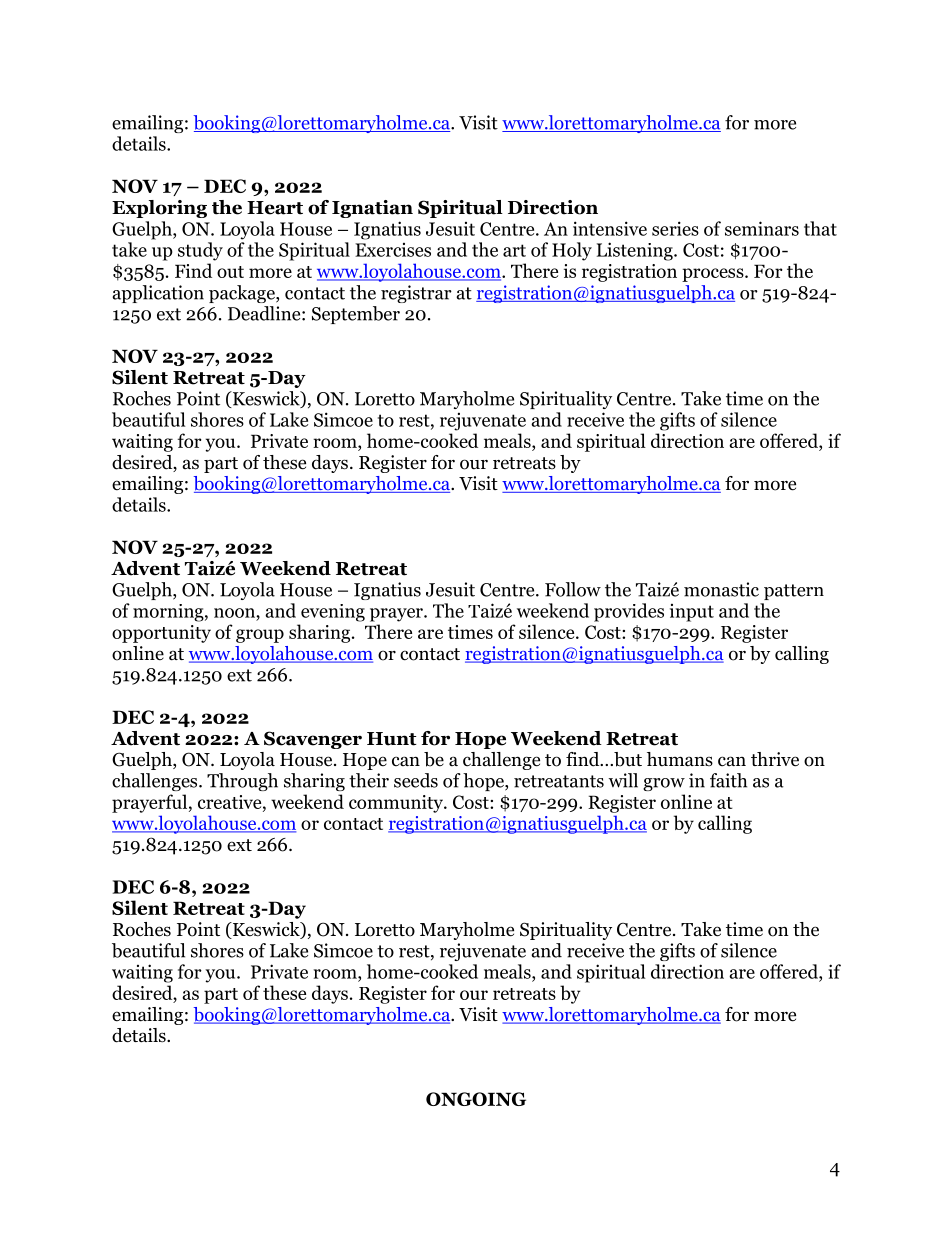  Describe the element at coordinates (333, 613) in the screenshot. I see `evening` at that location.
